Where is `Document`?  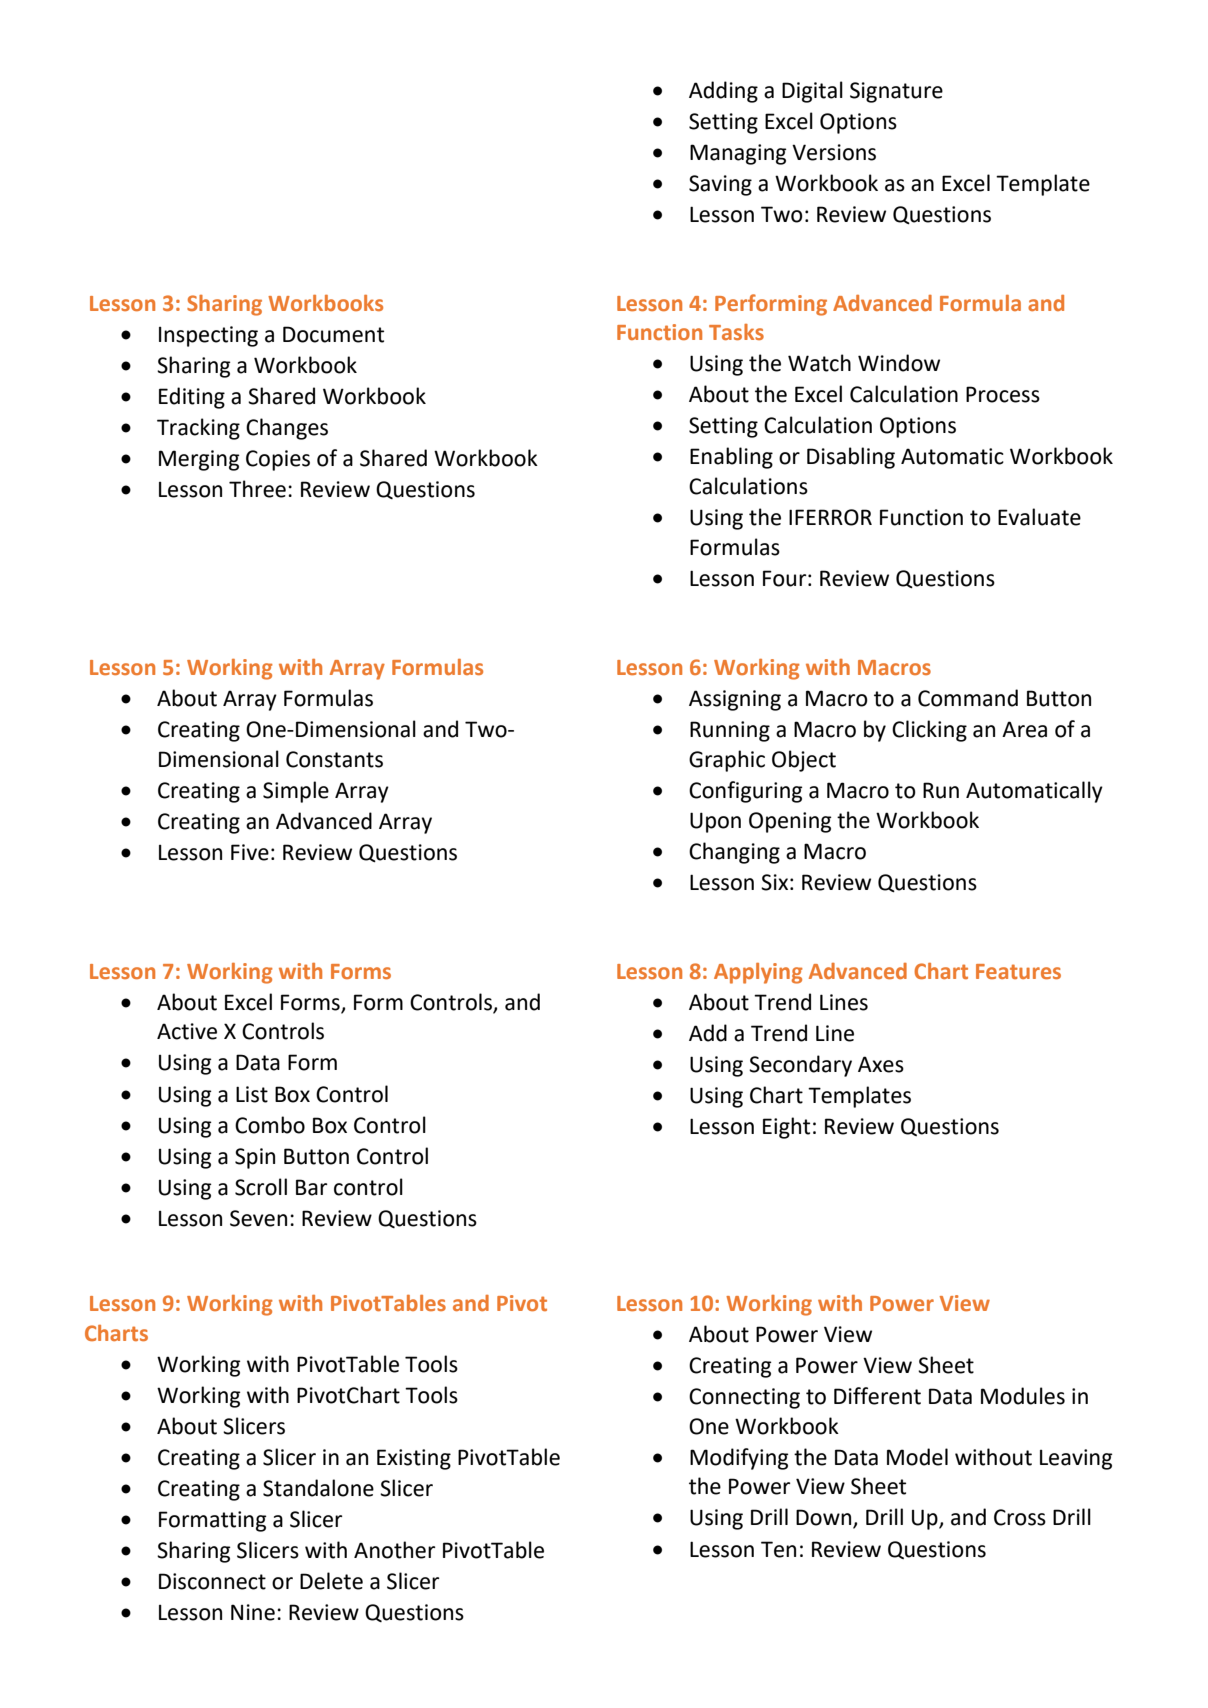
Document is located at coordinates (333, 334).
